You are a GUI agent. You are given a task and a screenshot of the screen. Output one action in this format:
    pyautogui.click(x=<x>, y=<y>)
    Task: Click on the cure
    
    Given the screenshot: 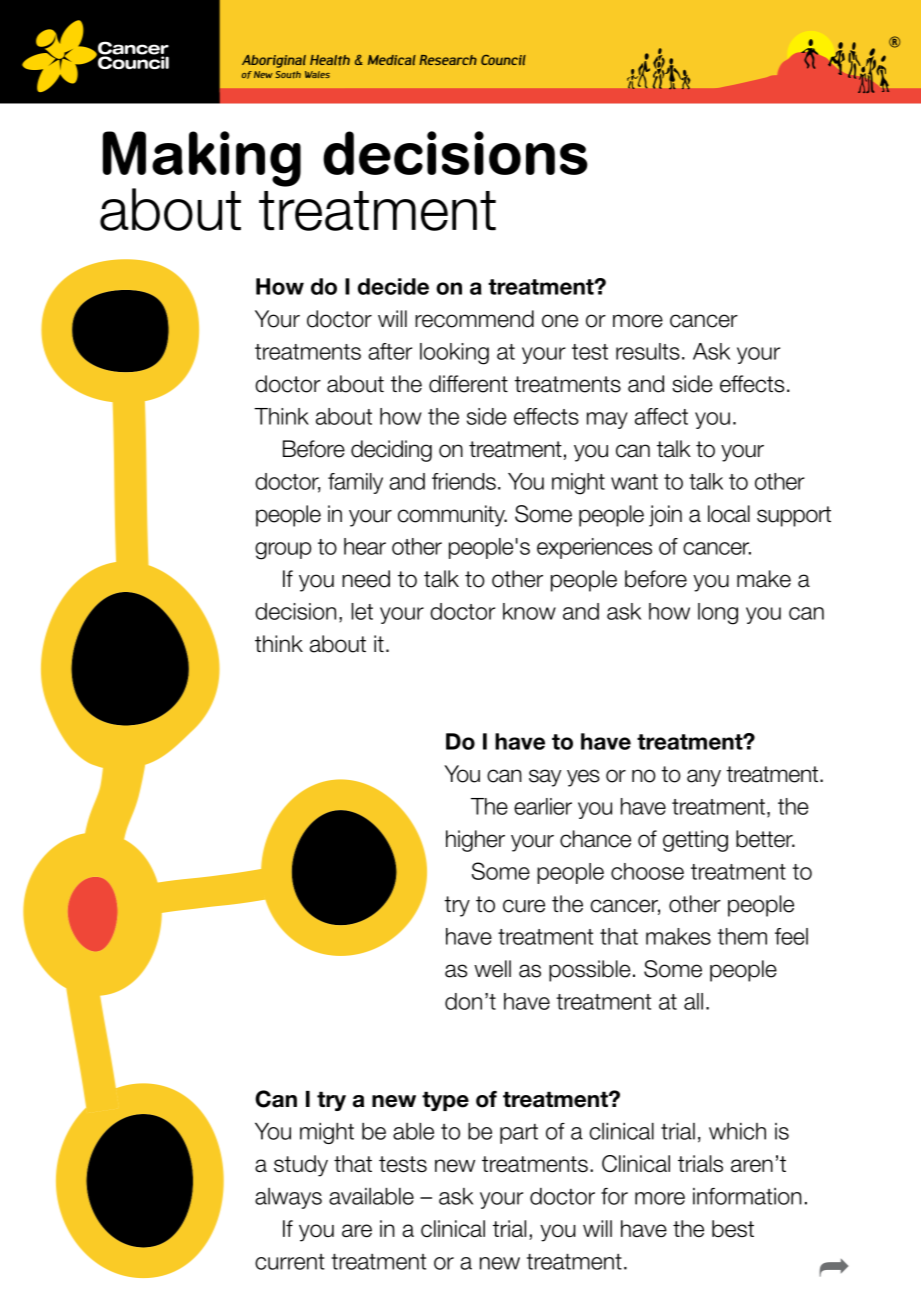 What is the action you would take?
    pyautogui.click(x=524, y=906)
